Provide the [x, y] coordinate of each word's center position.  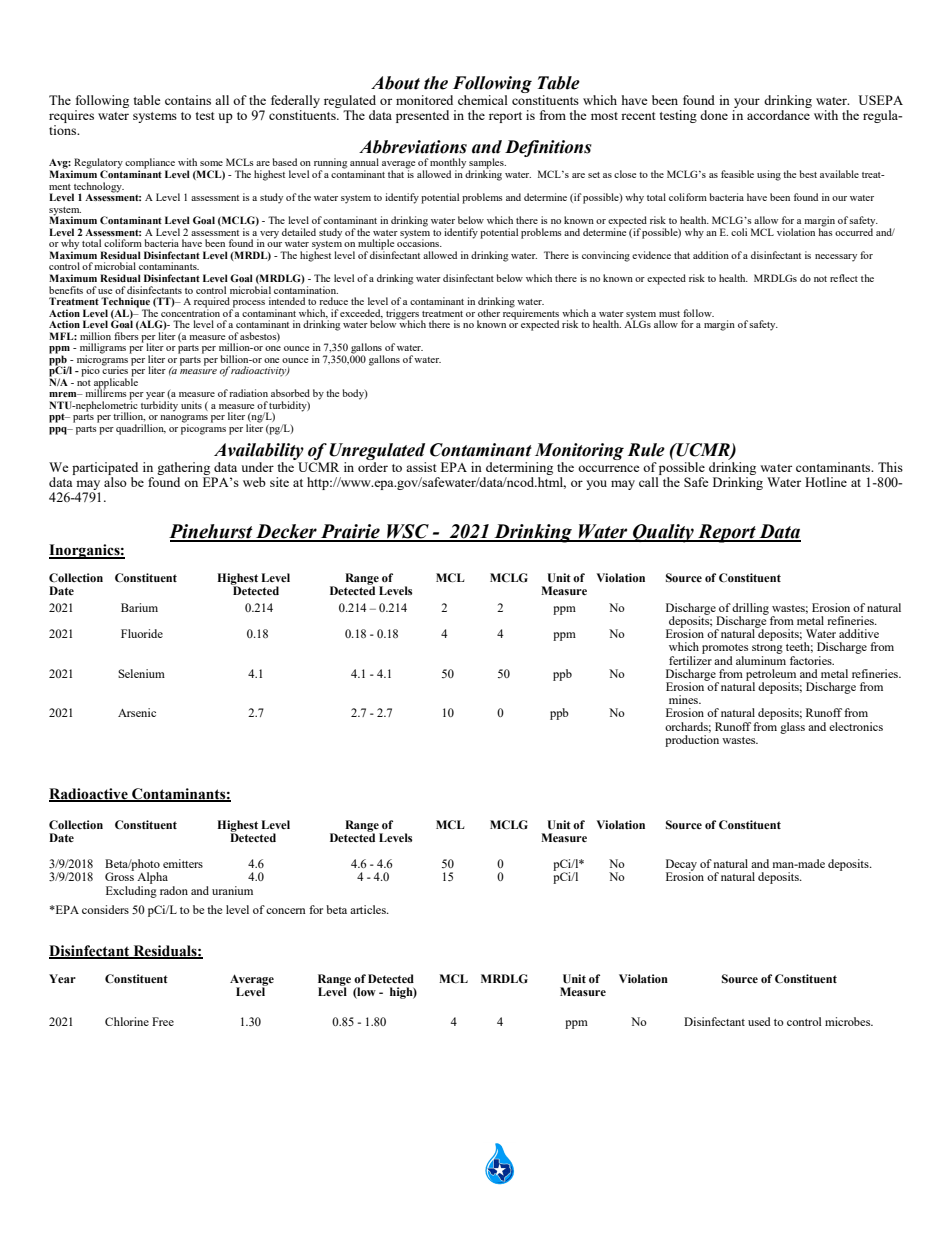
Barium [139, 607]
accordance [778, 115]
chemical [483, 100]
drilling [750, 610]
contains [188, 100]
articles [369, 909]
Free [163, 1021]
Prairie [350, 532]
